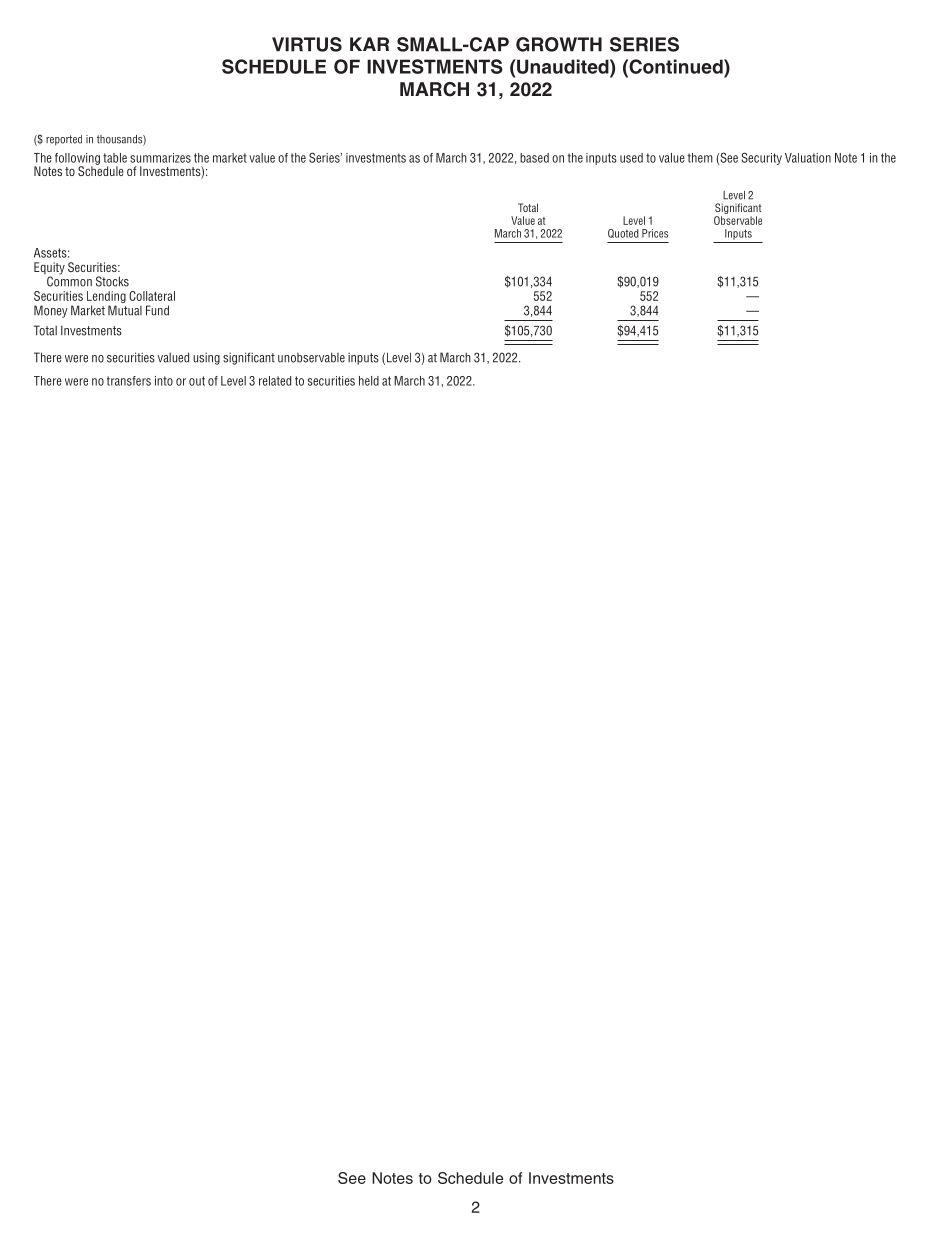  What do you see at coordinates (129, 381) in the screenshot?
I see `transfers` at bounding box center [129, 381].
